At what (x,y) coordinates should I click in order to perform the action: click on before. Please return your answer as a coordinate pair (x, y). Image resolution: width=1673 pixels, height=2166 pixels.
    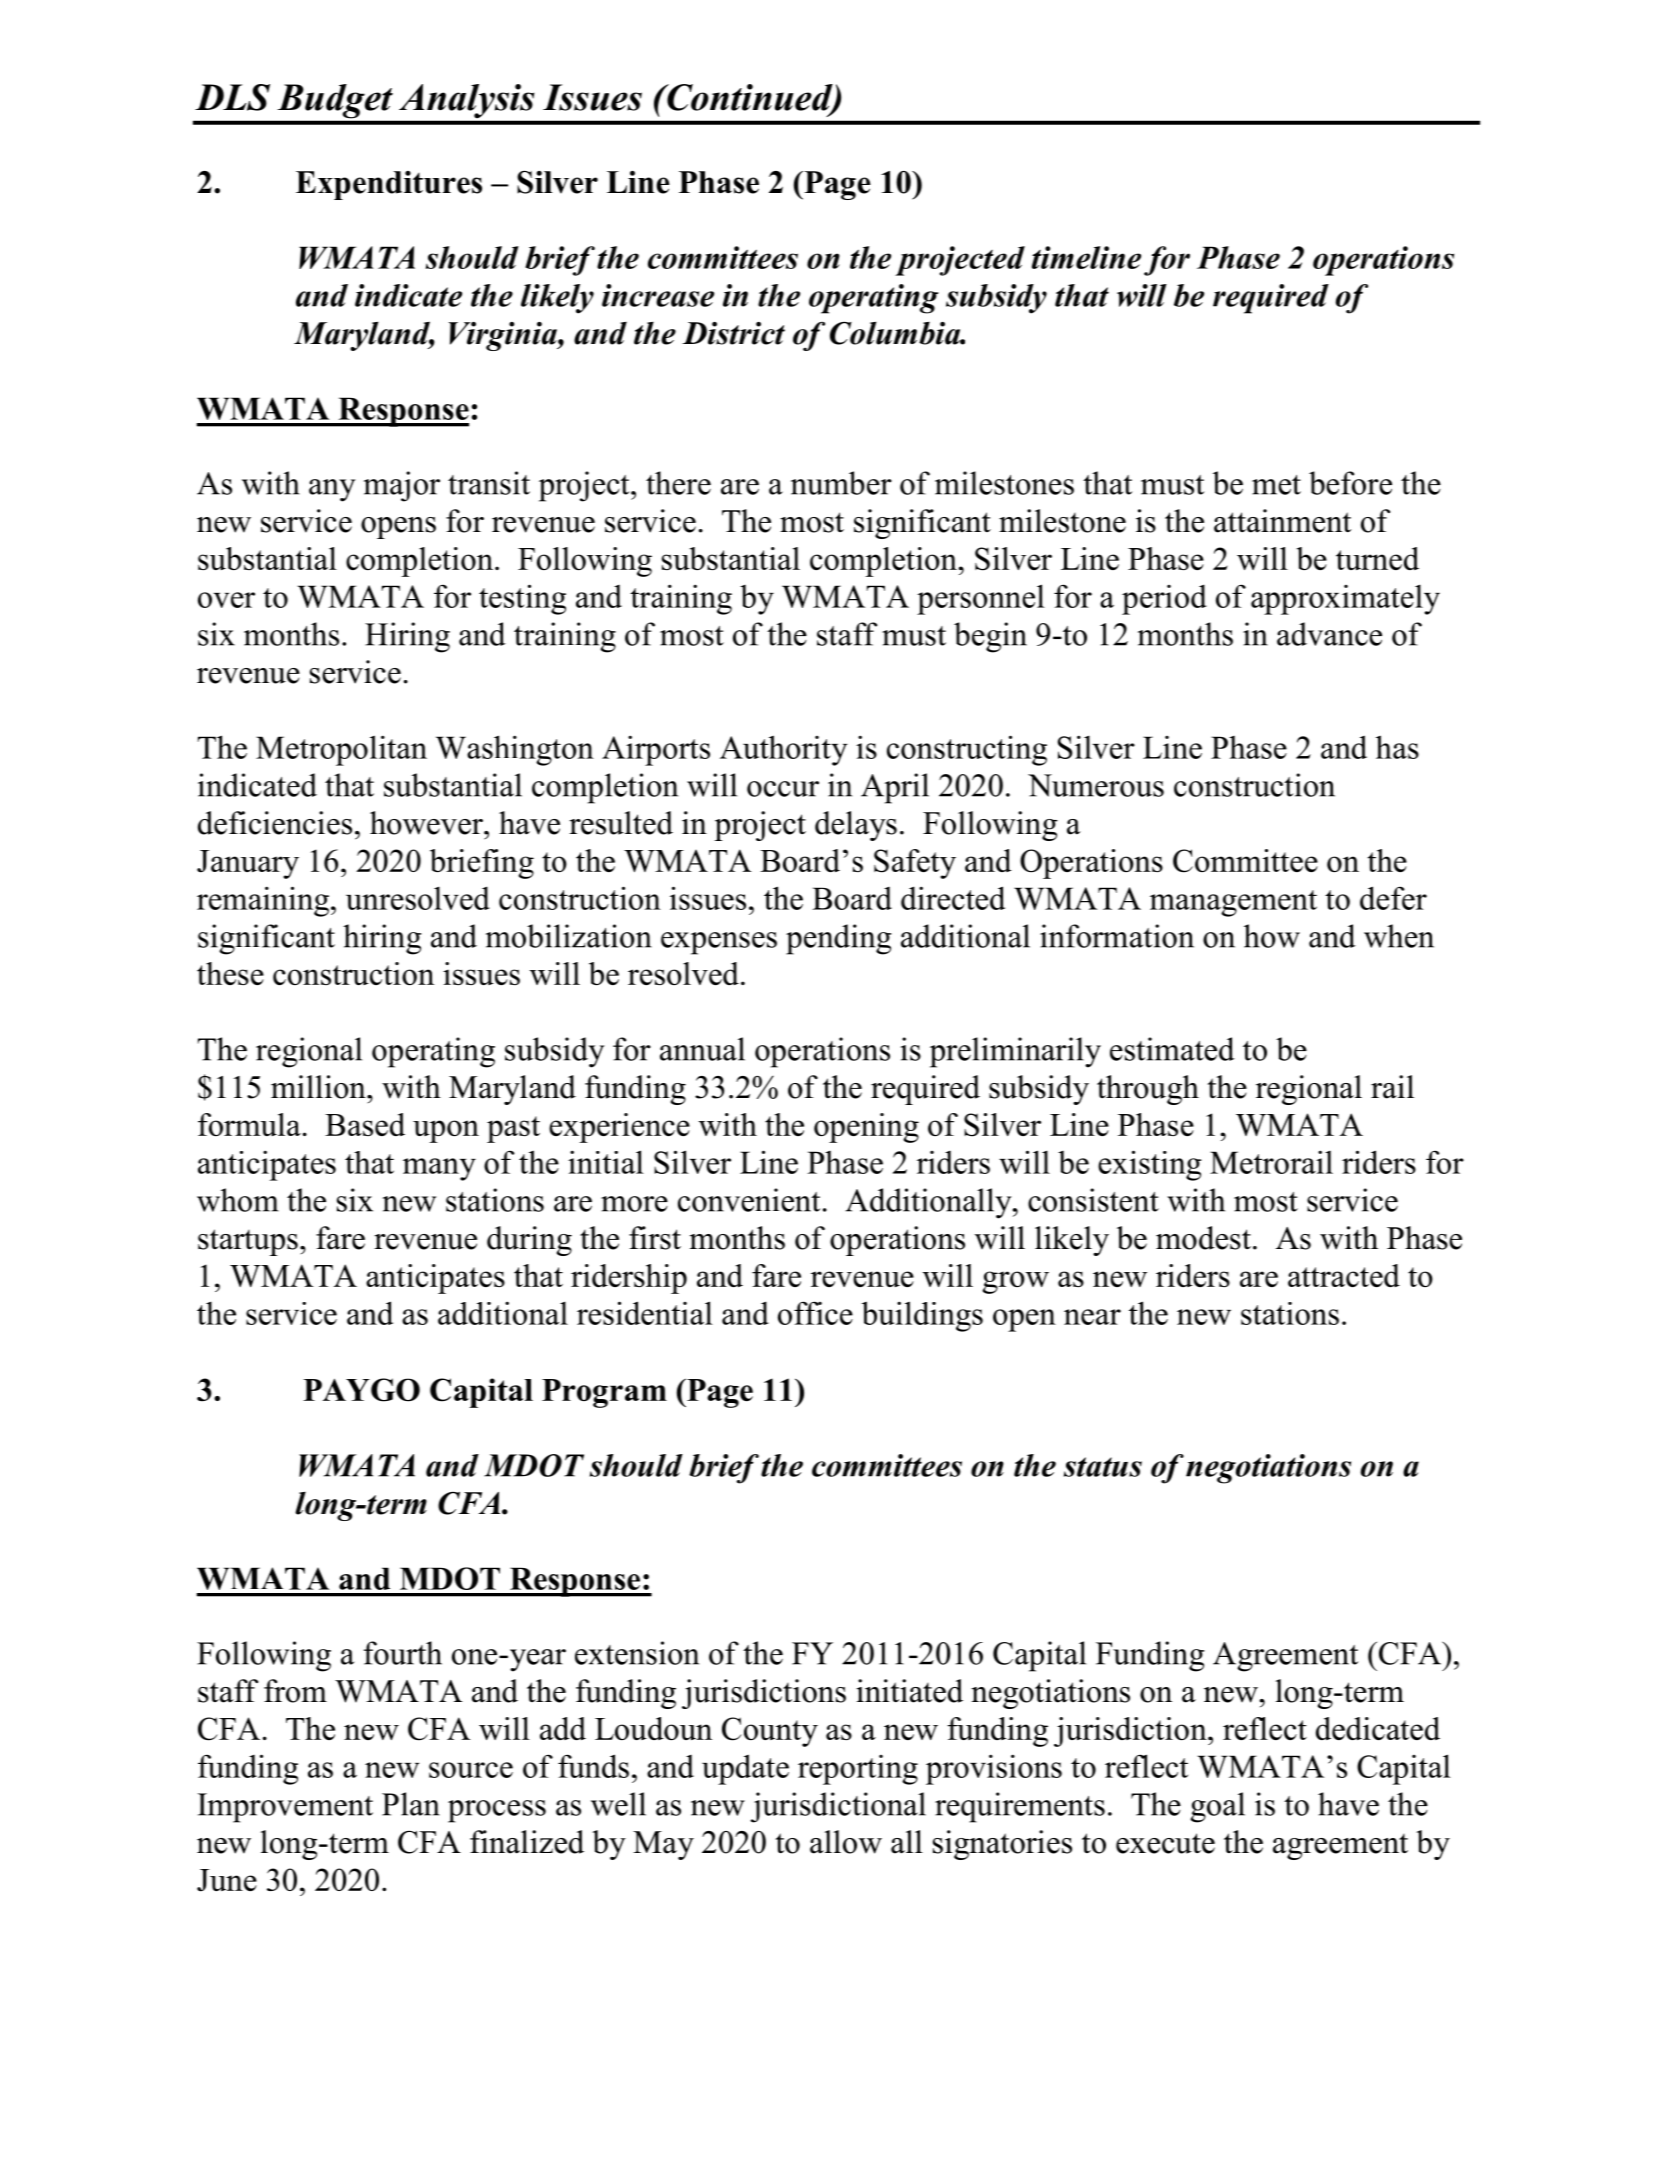
    Looking at the image, I should click on (1350, 483).
